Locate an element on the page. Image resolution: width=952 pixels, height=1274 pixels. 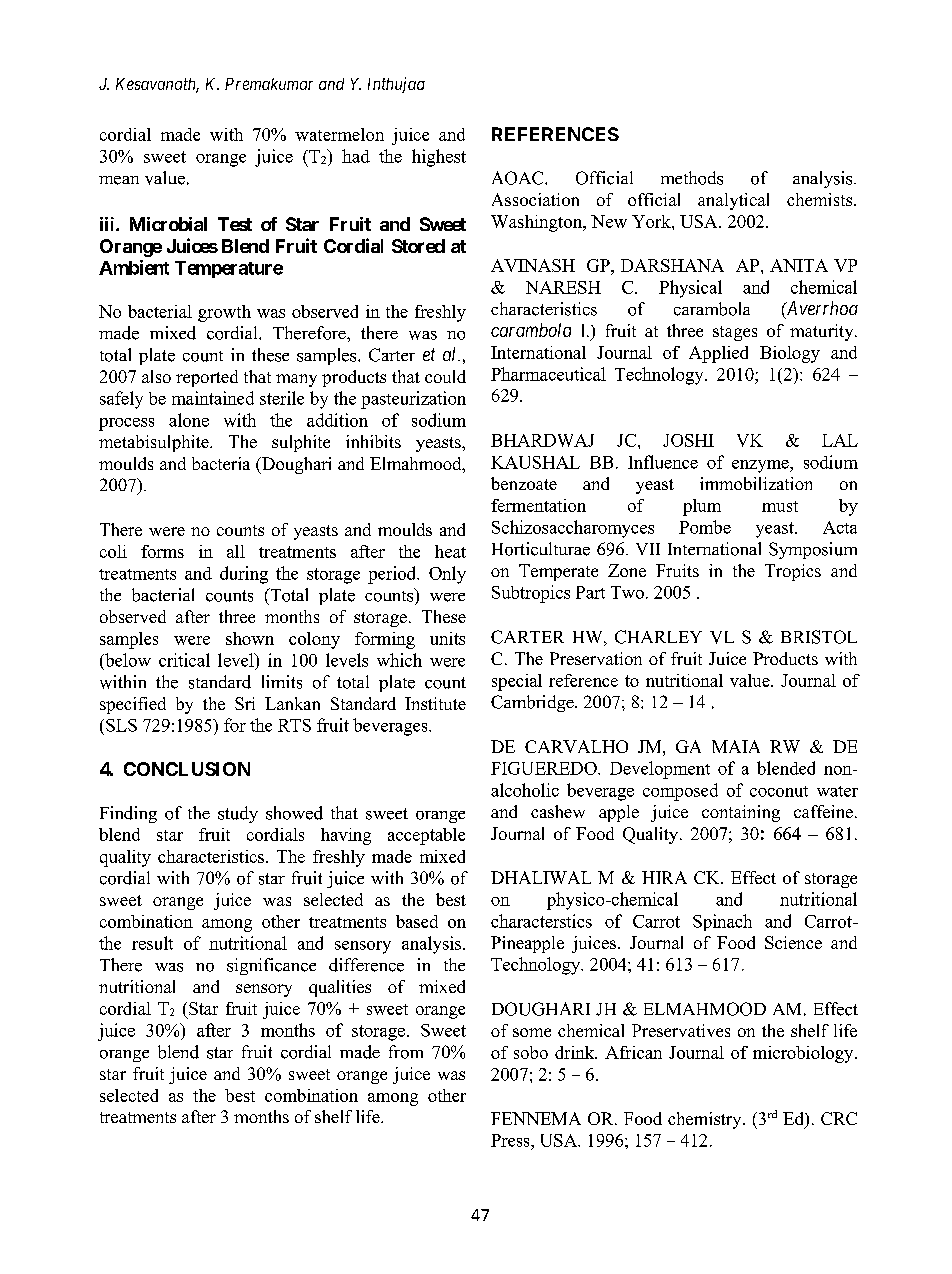
highest is located at coordinates (439, 158).
